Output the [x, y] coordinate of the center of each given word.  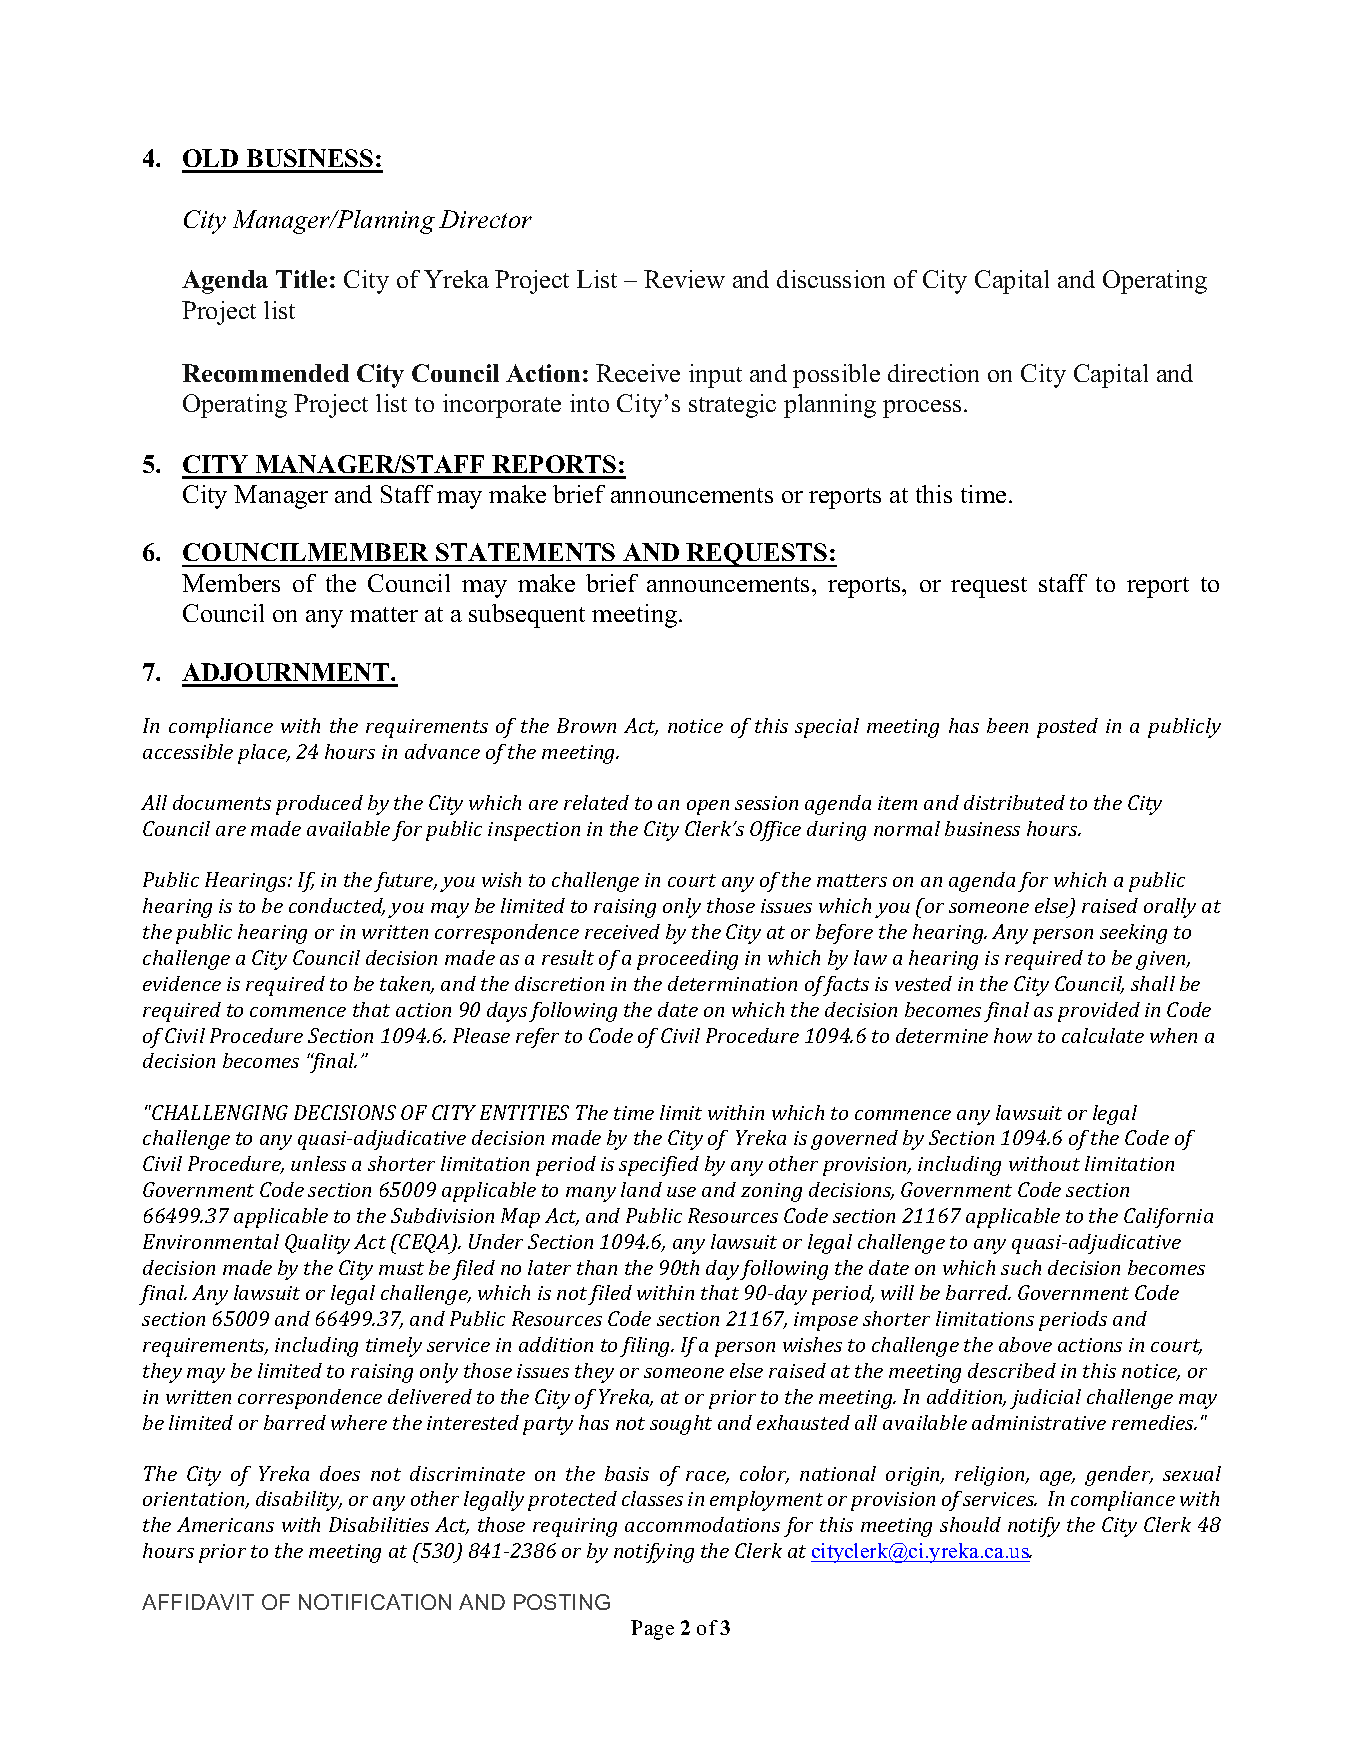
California [1168, 1218]
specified [659, 1166]
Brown [586, 725]
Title [301, 279]
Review [684, 279]
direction [933, 373]
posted [1067, 728]
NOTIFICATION [375, 1602]
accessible [188, 751]
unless [318, 1163]
